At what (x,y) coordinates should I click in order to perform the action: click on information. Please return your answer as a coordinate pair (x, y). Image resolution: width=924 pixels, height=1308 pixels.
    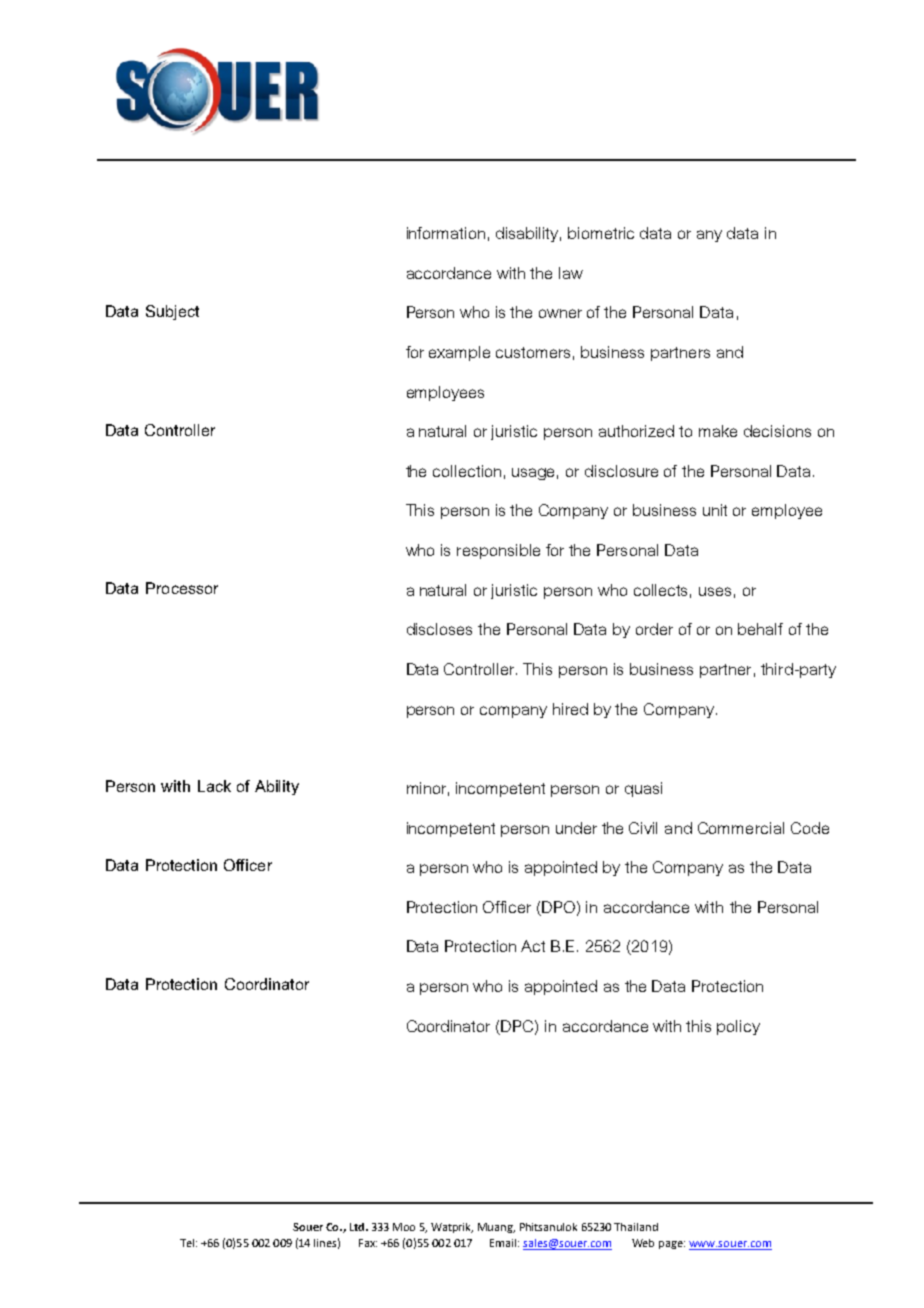
    Looking at the image, I should click on (446, 233).
